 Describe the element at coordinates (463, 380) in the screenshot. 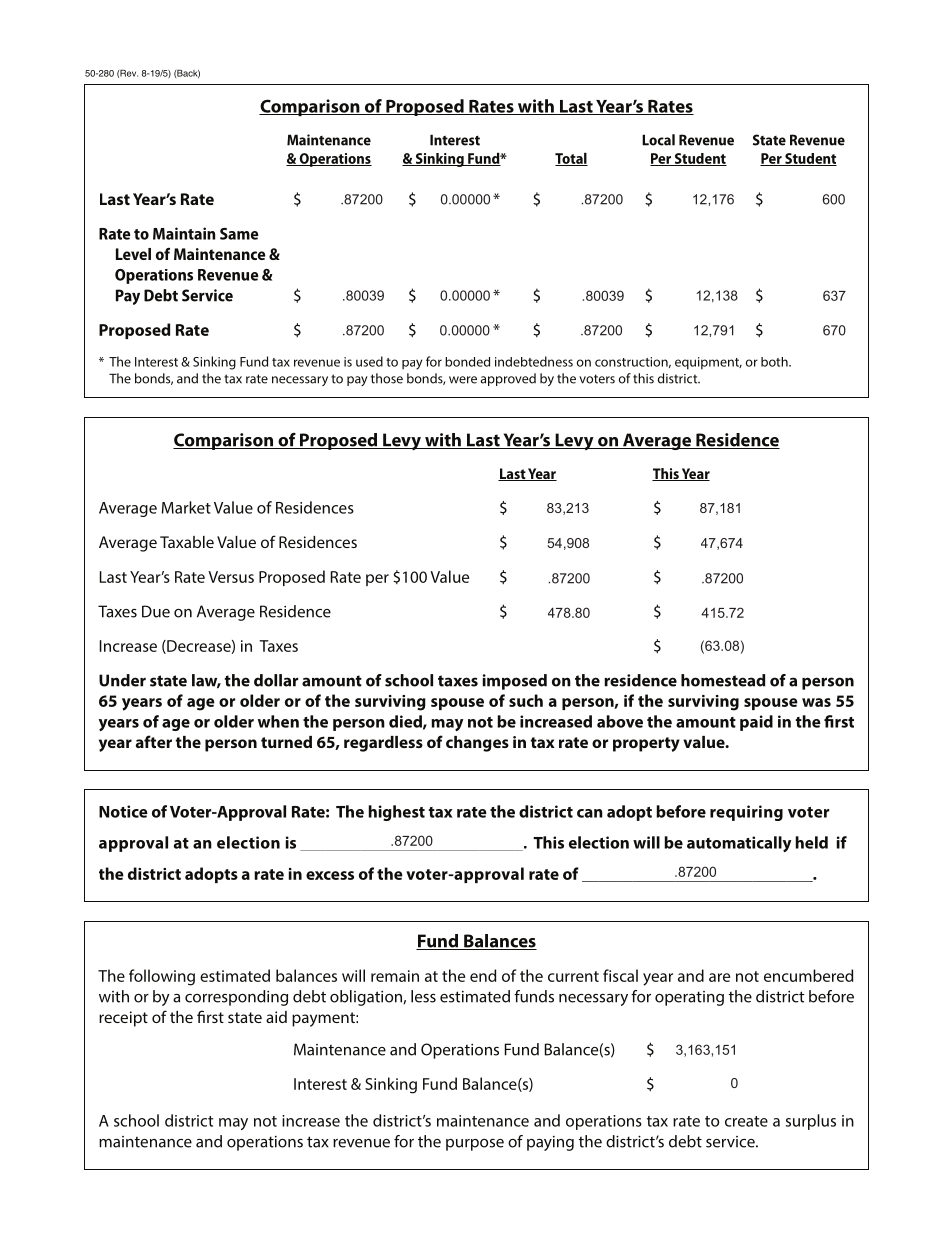

I see `were` at that location.
